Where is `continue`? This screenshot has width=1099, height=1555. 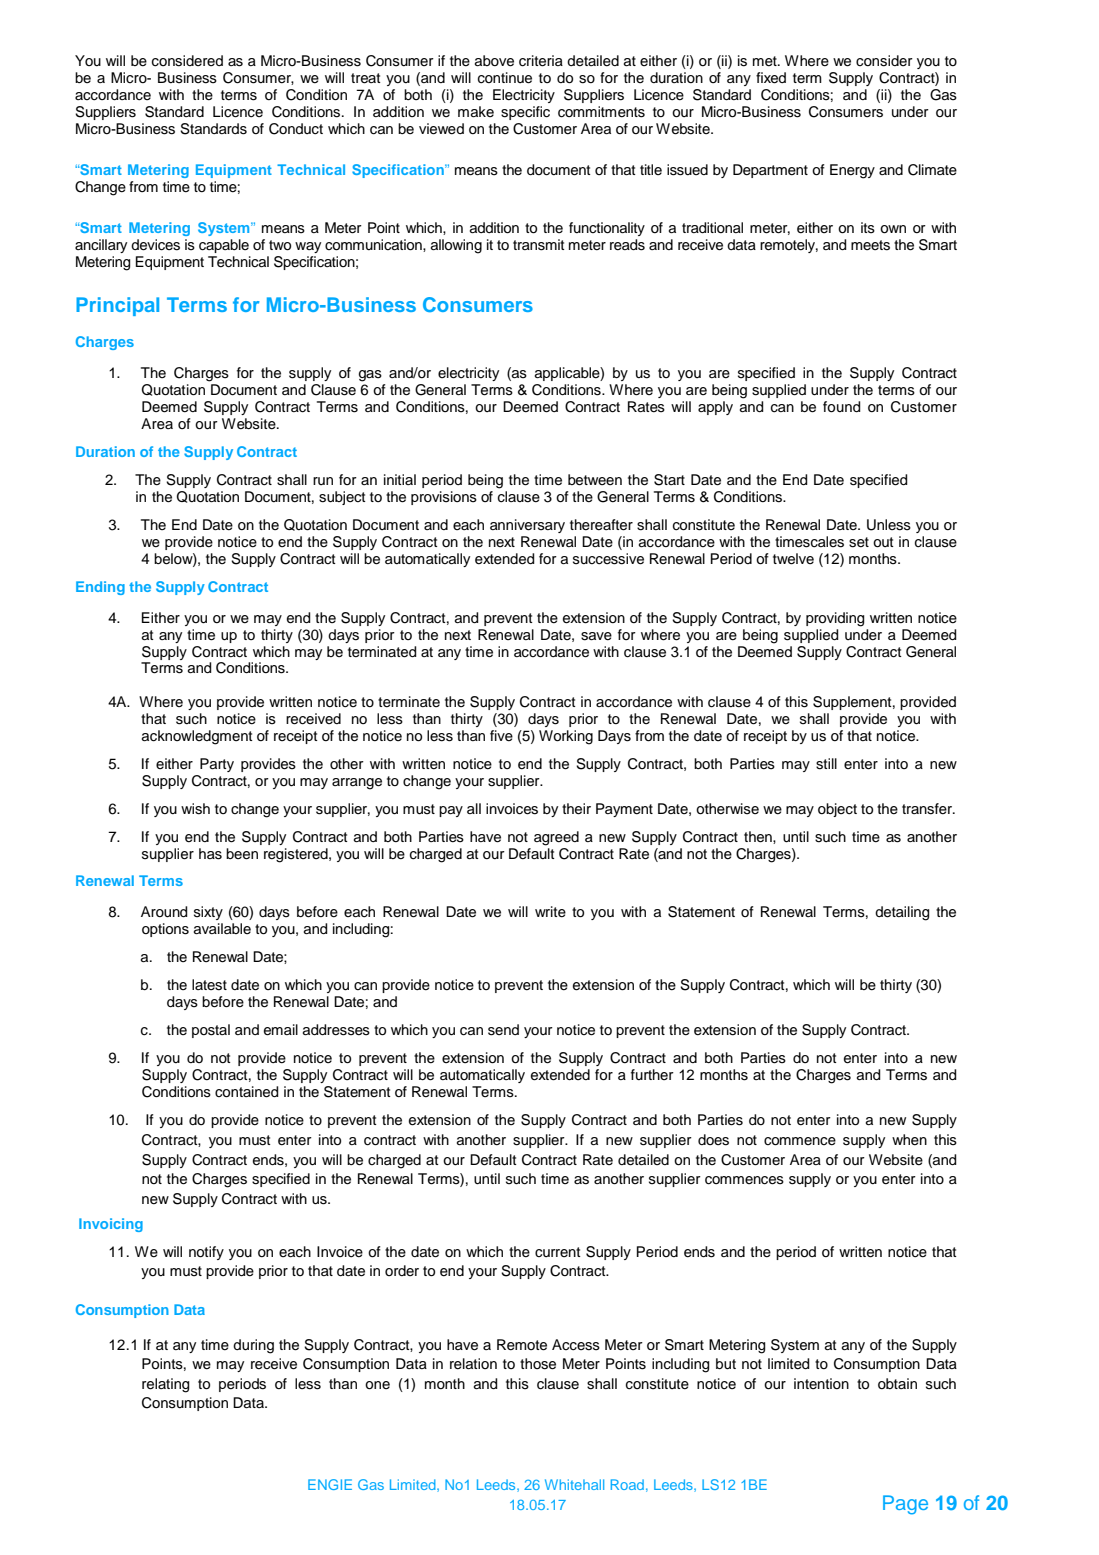
continue is located at coordinates (505, 78).
